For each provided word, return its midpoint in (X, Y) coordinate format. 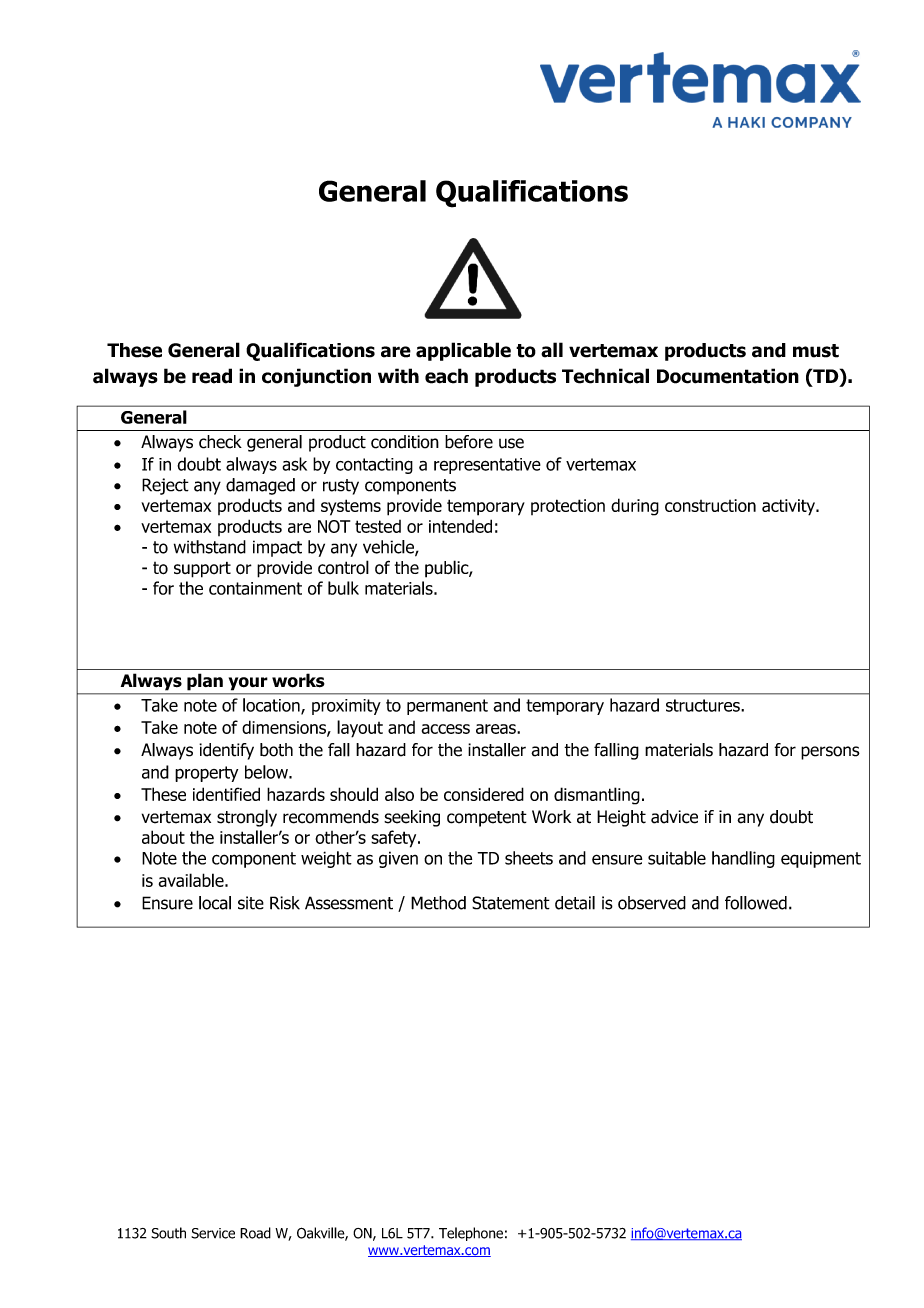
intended (460, 526)
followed (756, 903)
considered (484, 794)
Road (255, 1233)
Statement (511, 903)
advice (674, 817)
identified (226, 794)
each (446, 376)
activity (789, 507)
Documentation (728, 376)
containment (255, 588)
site (251, 903)
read (212, 376)
